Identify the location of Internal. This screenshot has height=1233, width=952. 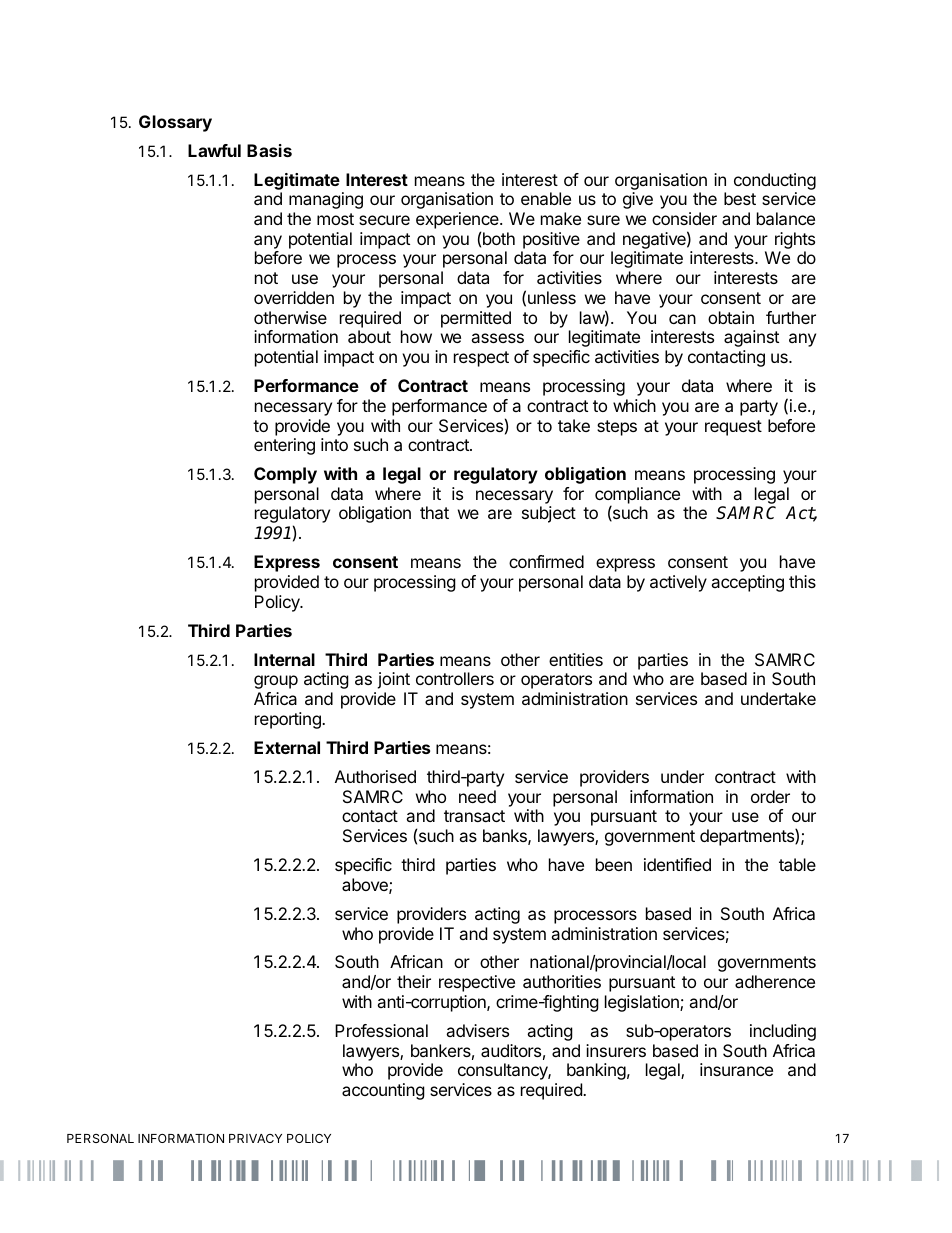
(284, 659).
